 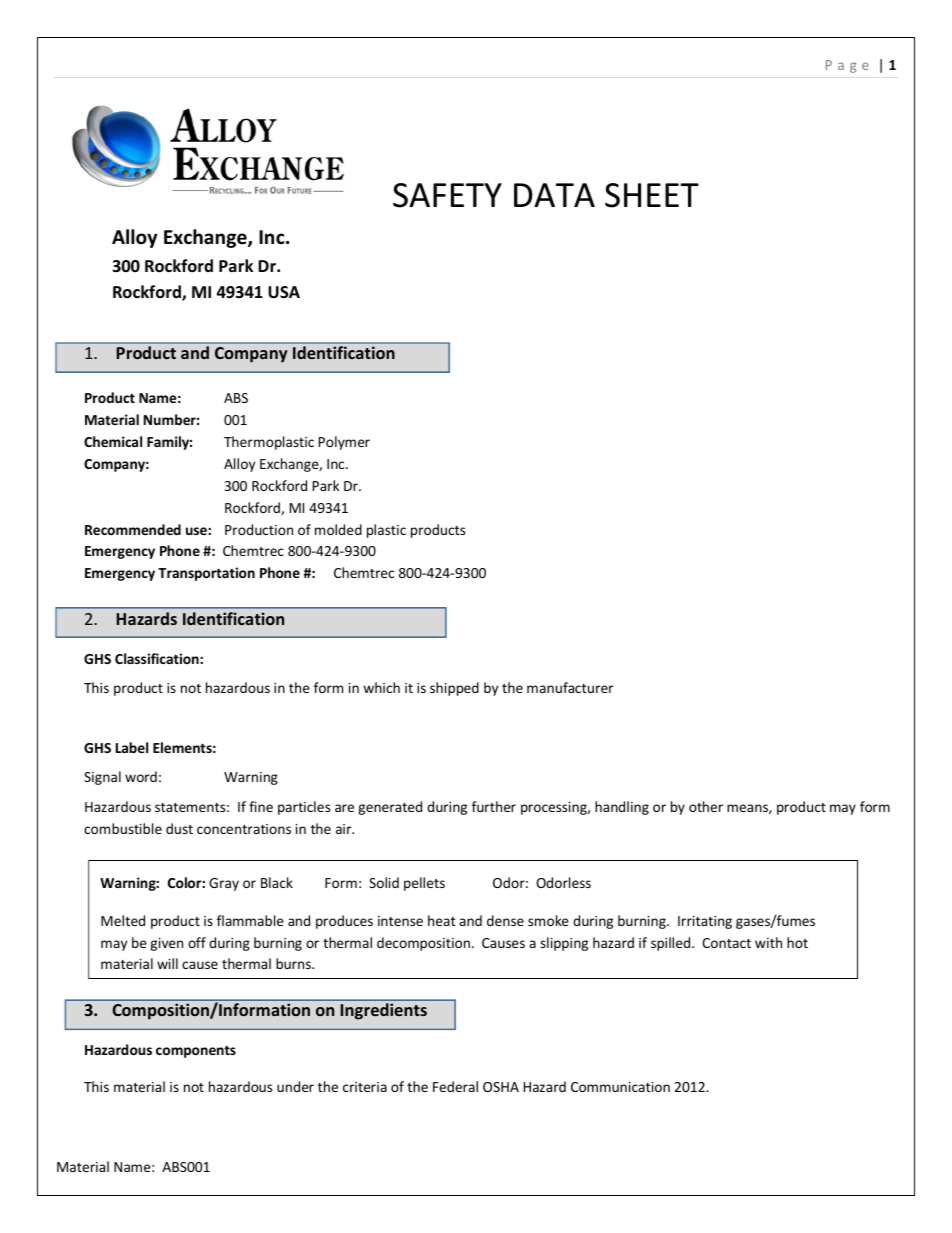 I want to click on SAFETY, so click(x=447, y=195).
